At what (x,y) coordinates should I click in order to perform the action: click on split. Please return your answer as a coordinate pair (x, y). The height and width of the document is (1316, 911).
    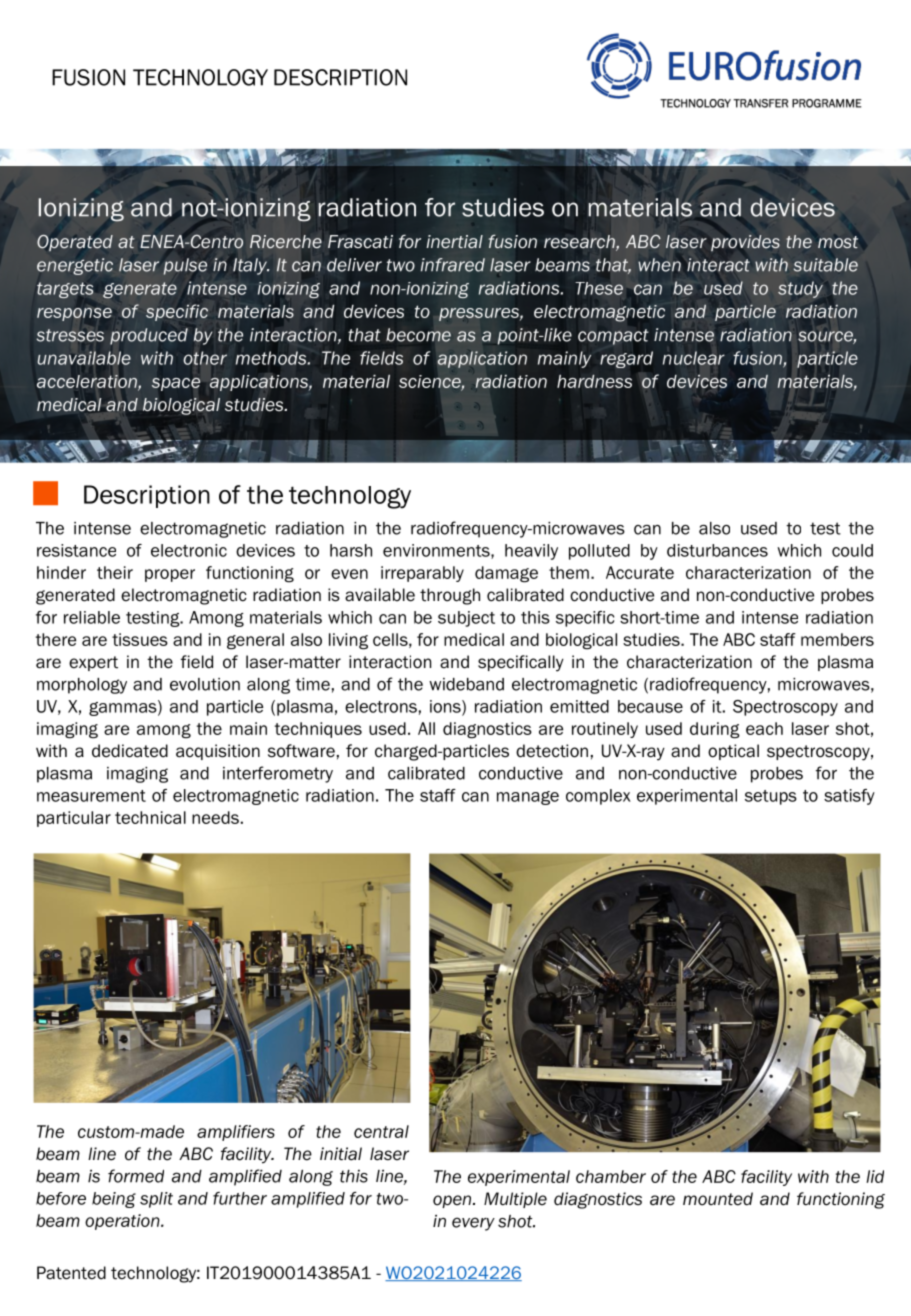
    Looking at the image, I should click on (156, 1200).
